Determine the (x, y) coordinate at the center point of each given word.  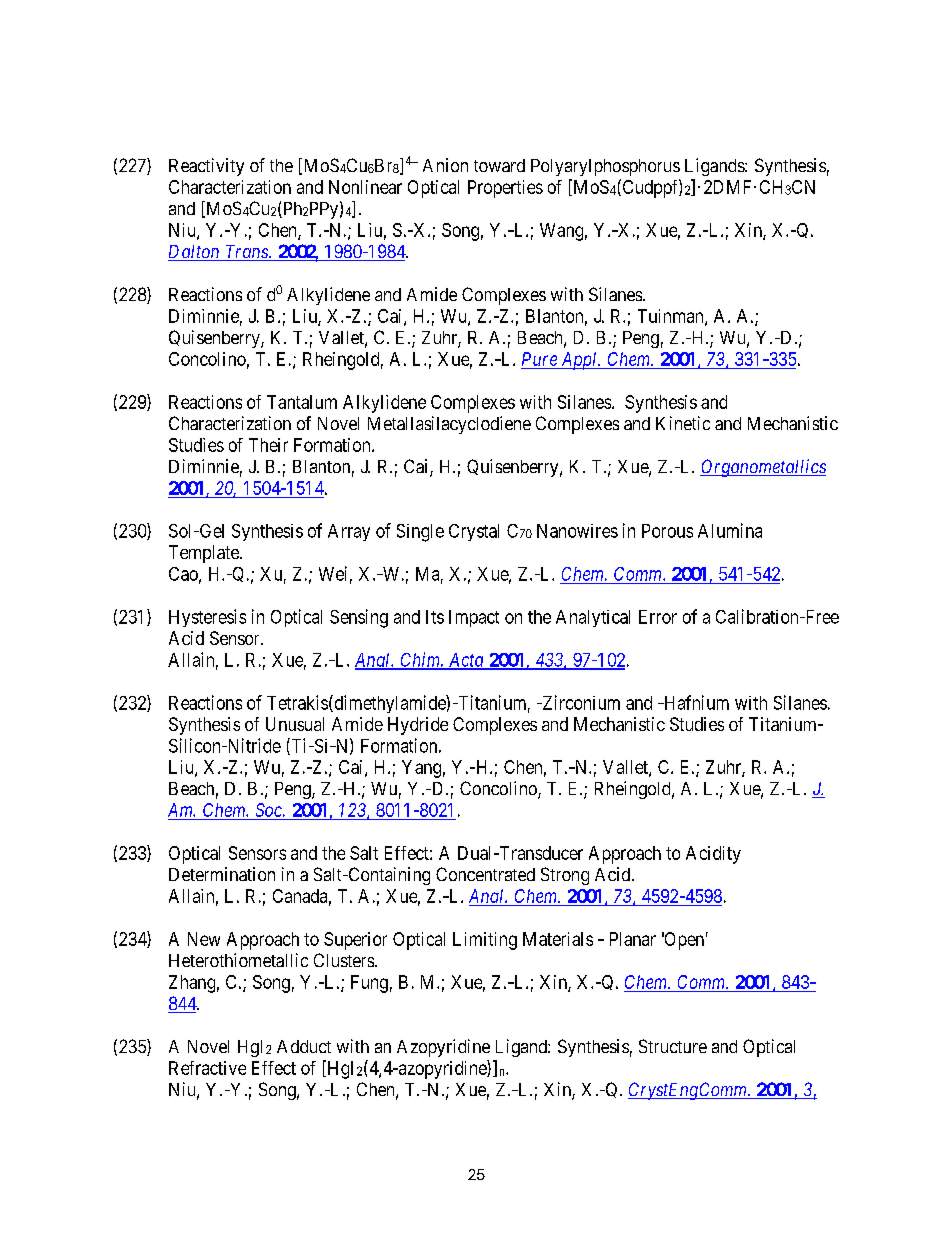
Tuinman (672, 317)
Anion (445, 165)
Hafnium (695, 702)
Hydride (418, 726)
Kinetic (683, 423)
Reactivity (206, 167)
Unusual (295, 724)
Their (268, 445)
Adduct (304, 1046)
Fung (369, 984)
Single (420, 533)
